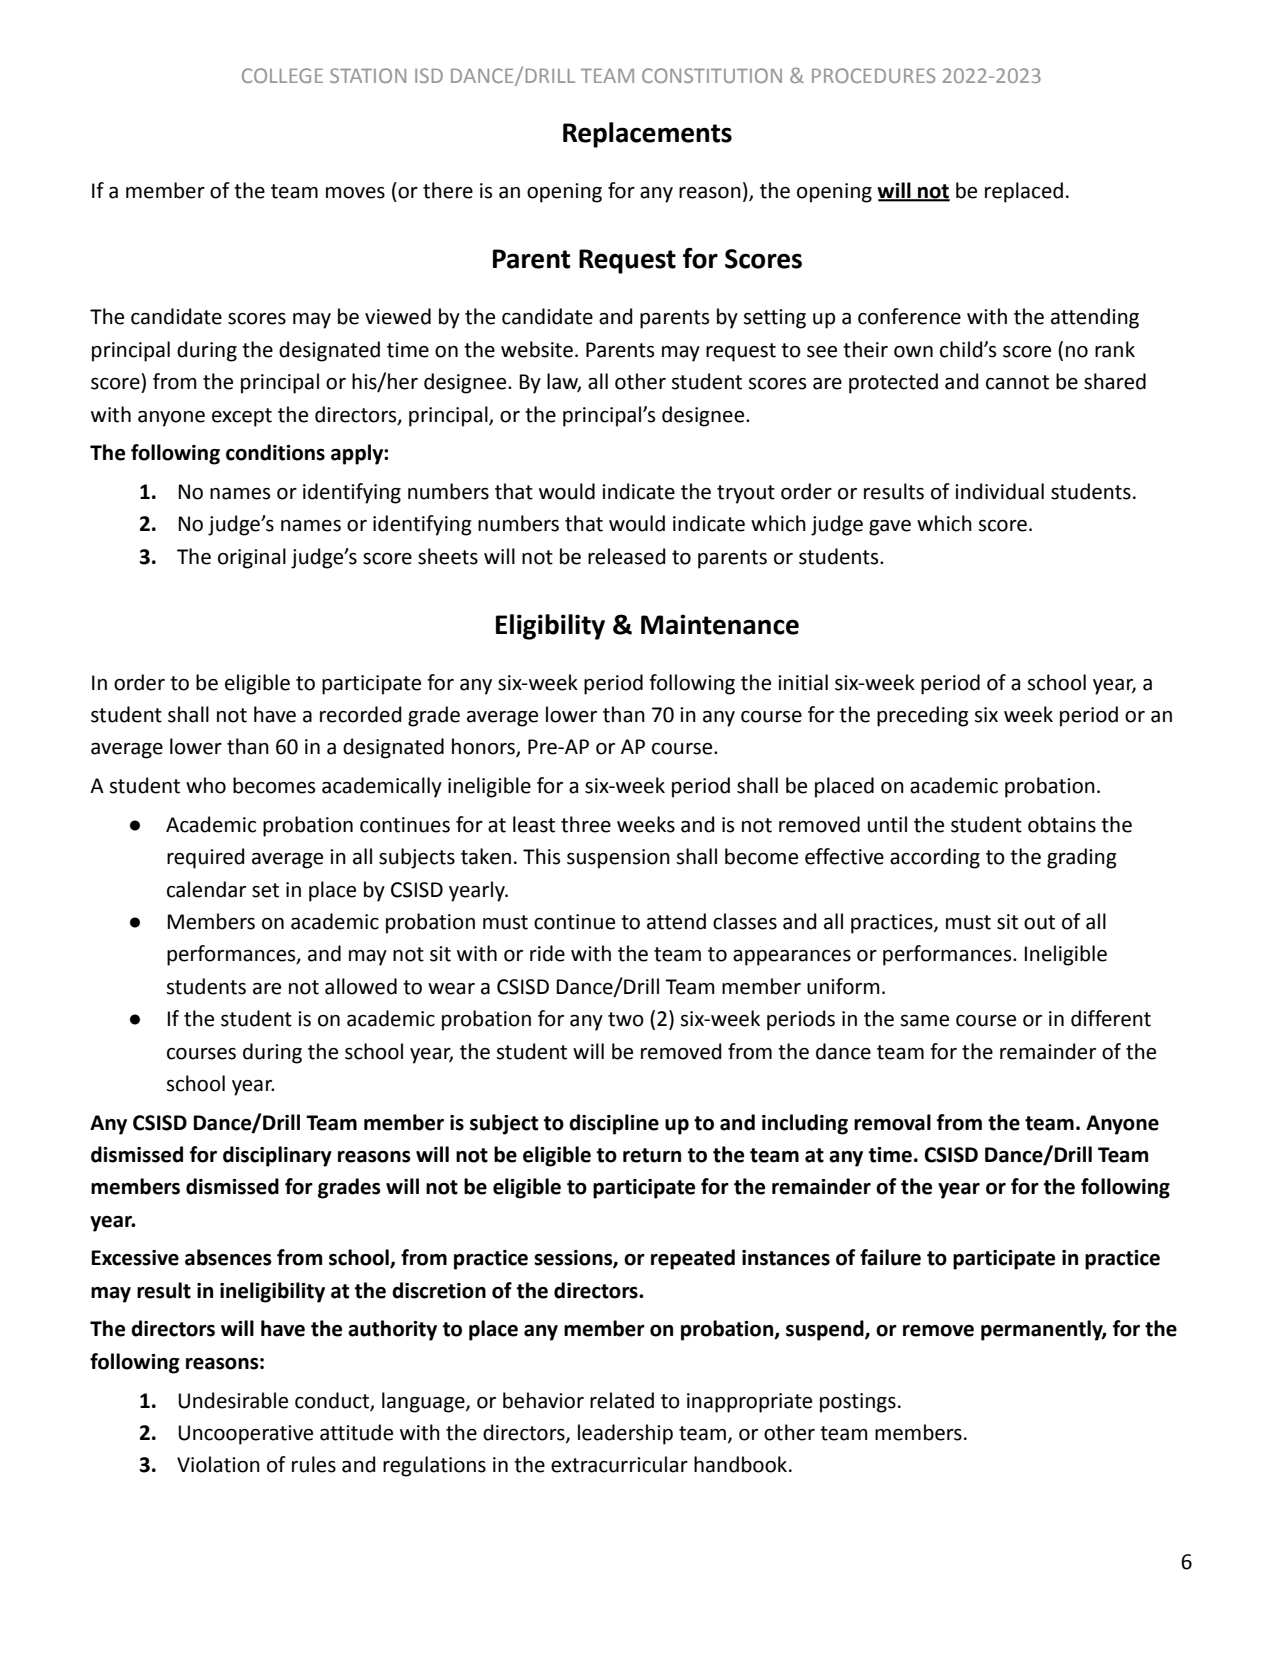  What do you see at coordinates (206, 785) in the screenshot?
I see `who` at bounding box center [206, 785].
